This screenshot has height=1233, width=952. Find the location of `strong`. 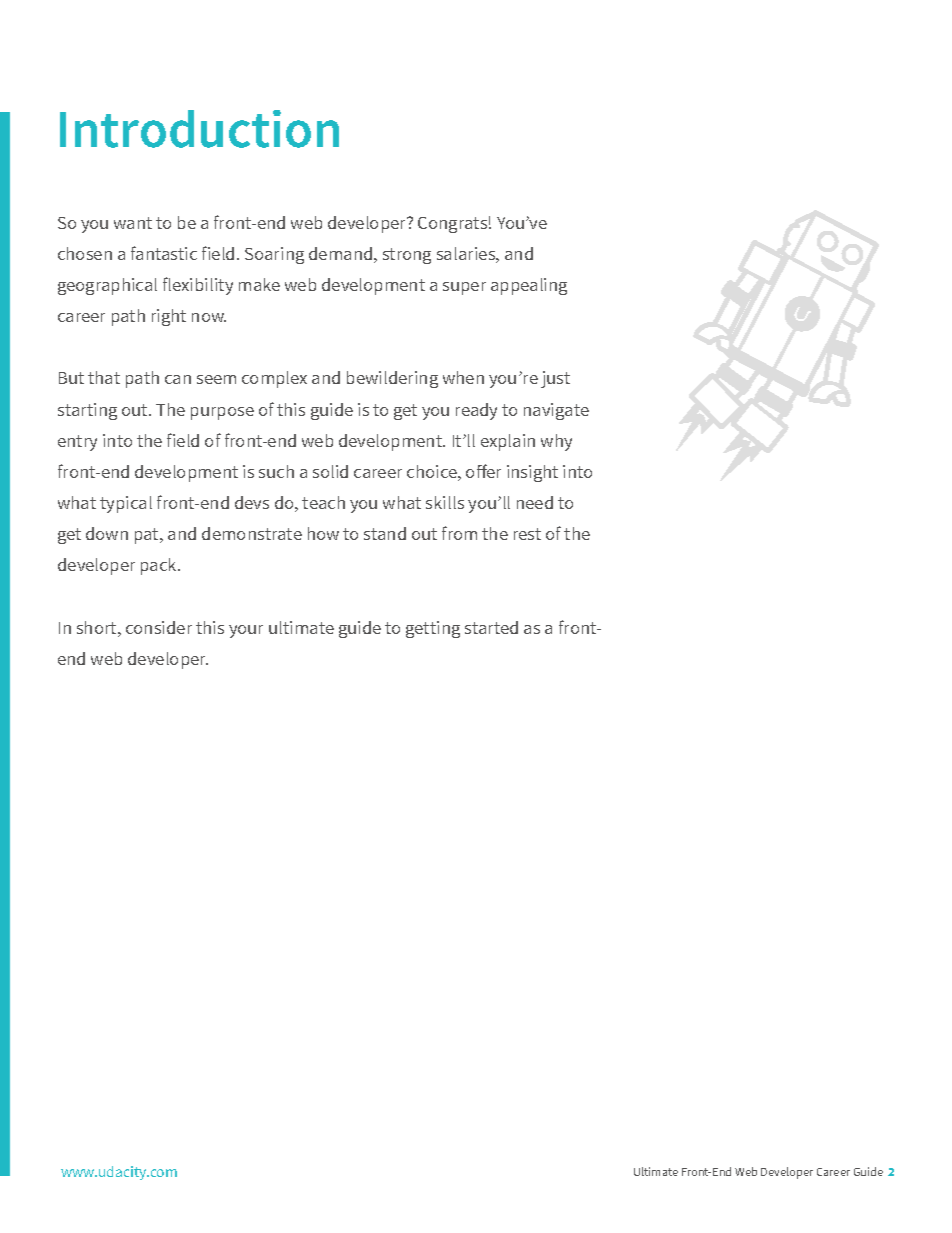

strong is located at coordinates (407, 256).
